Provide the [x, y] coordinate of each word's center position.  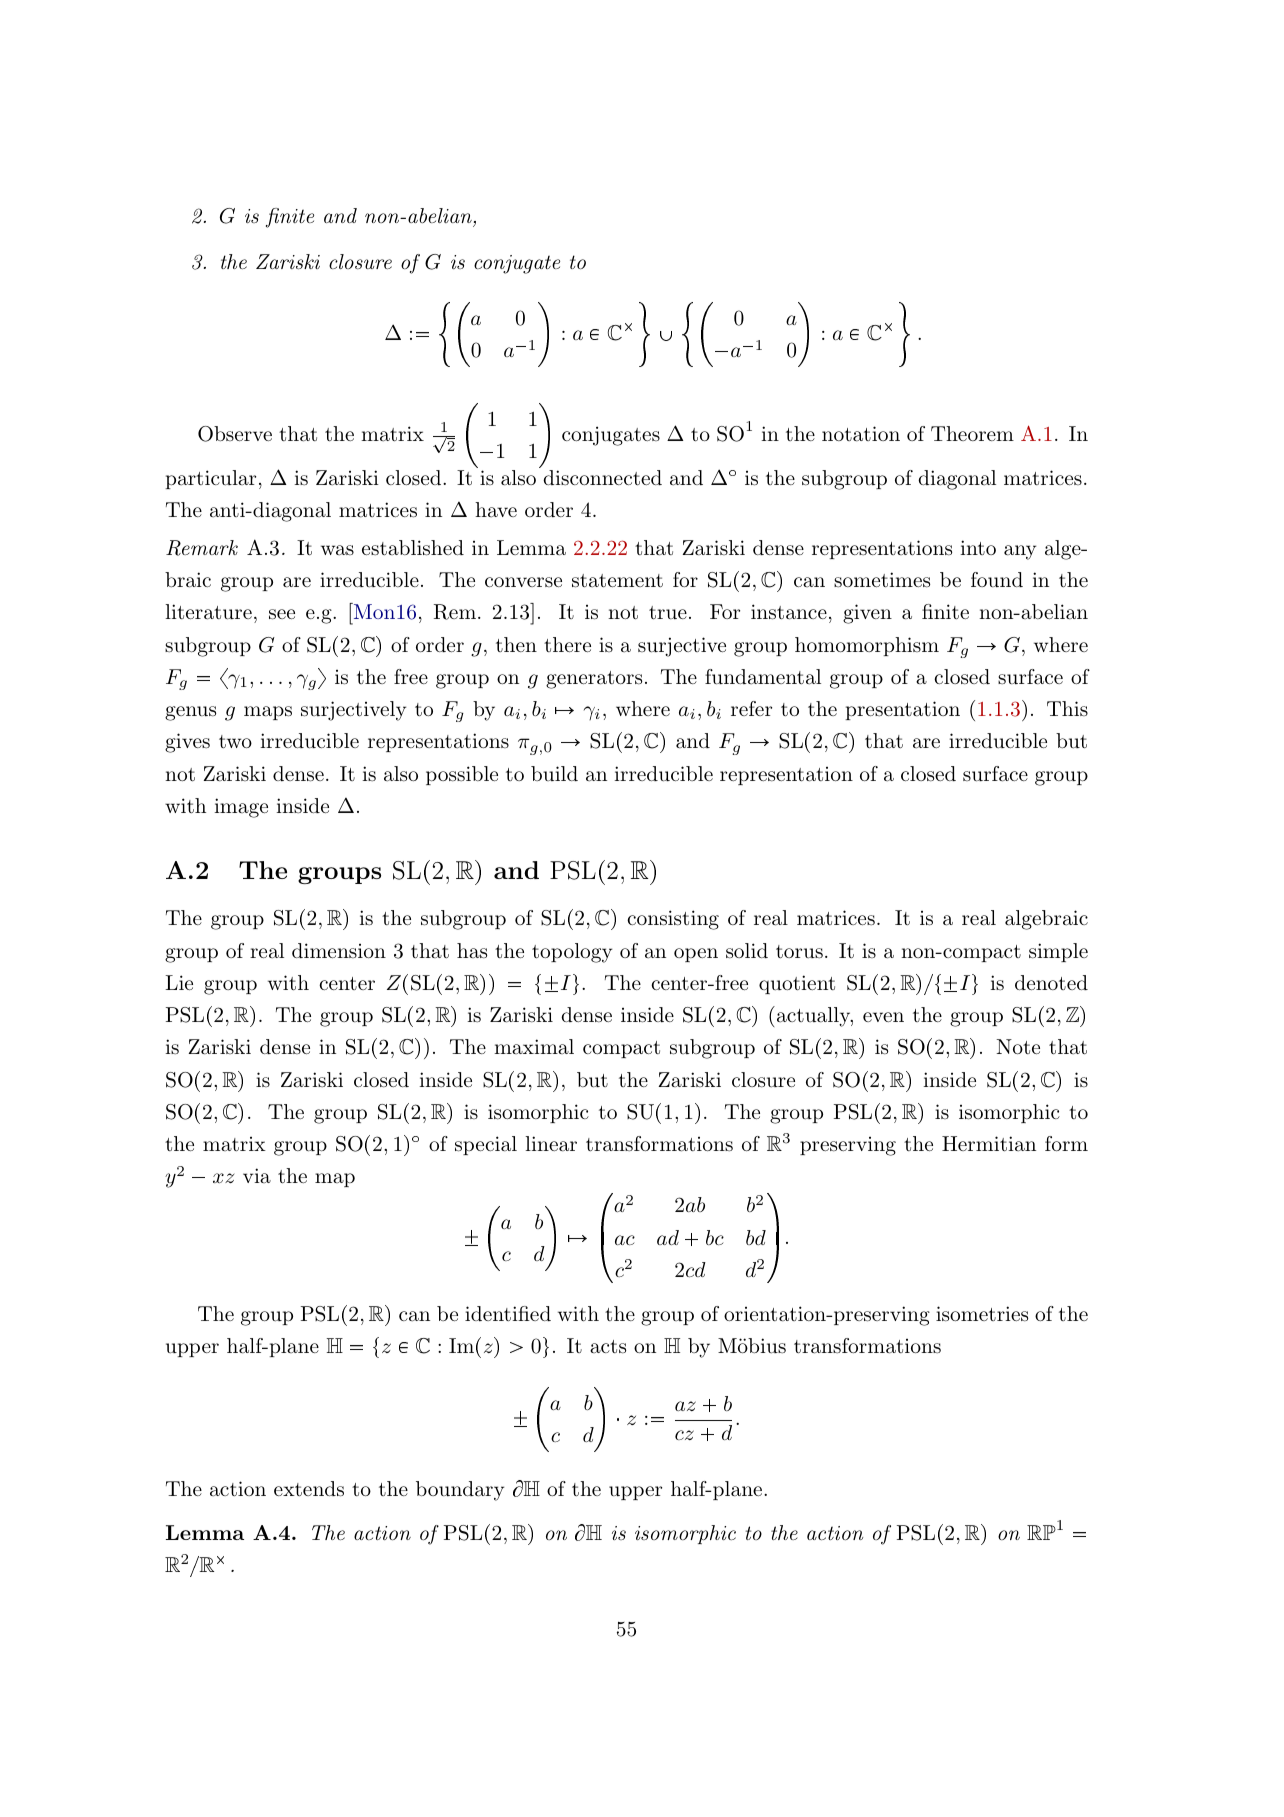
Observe [235, 434]
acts [608, 1347]
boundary [460, 1491]
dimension [339, 950]
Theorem [972, 433]
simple [1058, 952]
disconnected [602, 478]
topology [572, 953]
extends [309, 1489]
